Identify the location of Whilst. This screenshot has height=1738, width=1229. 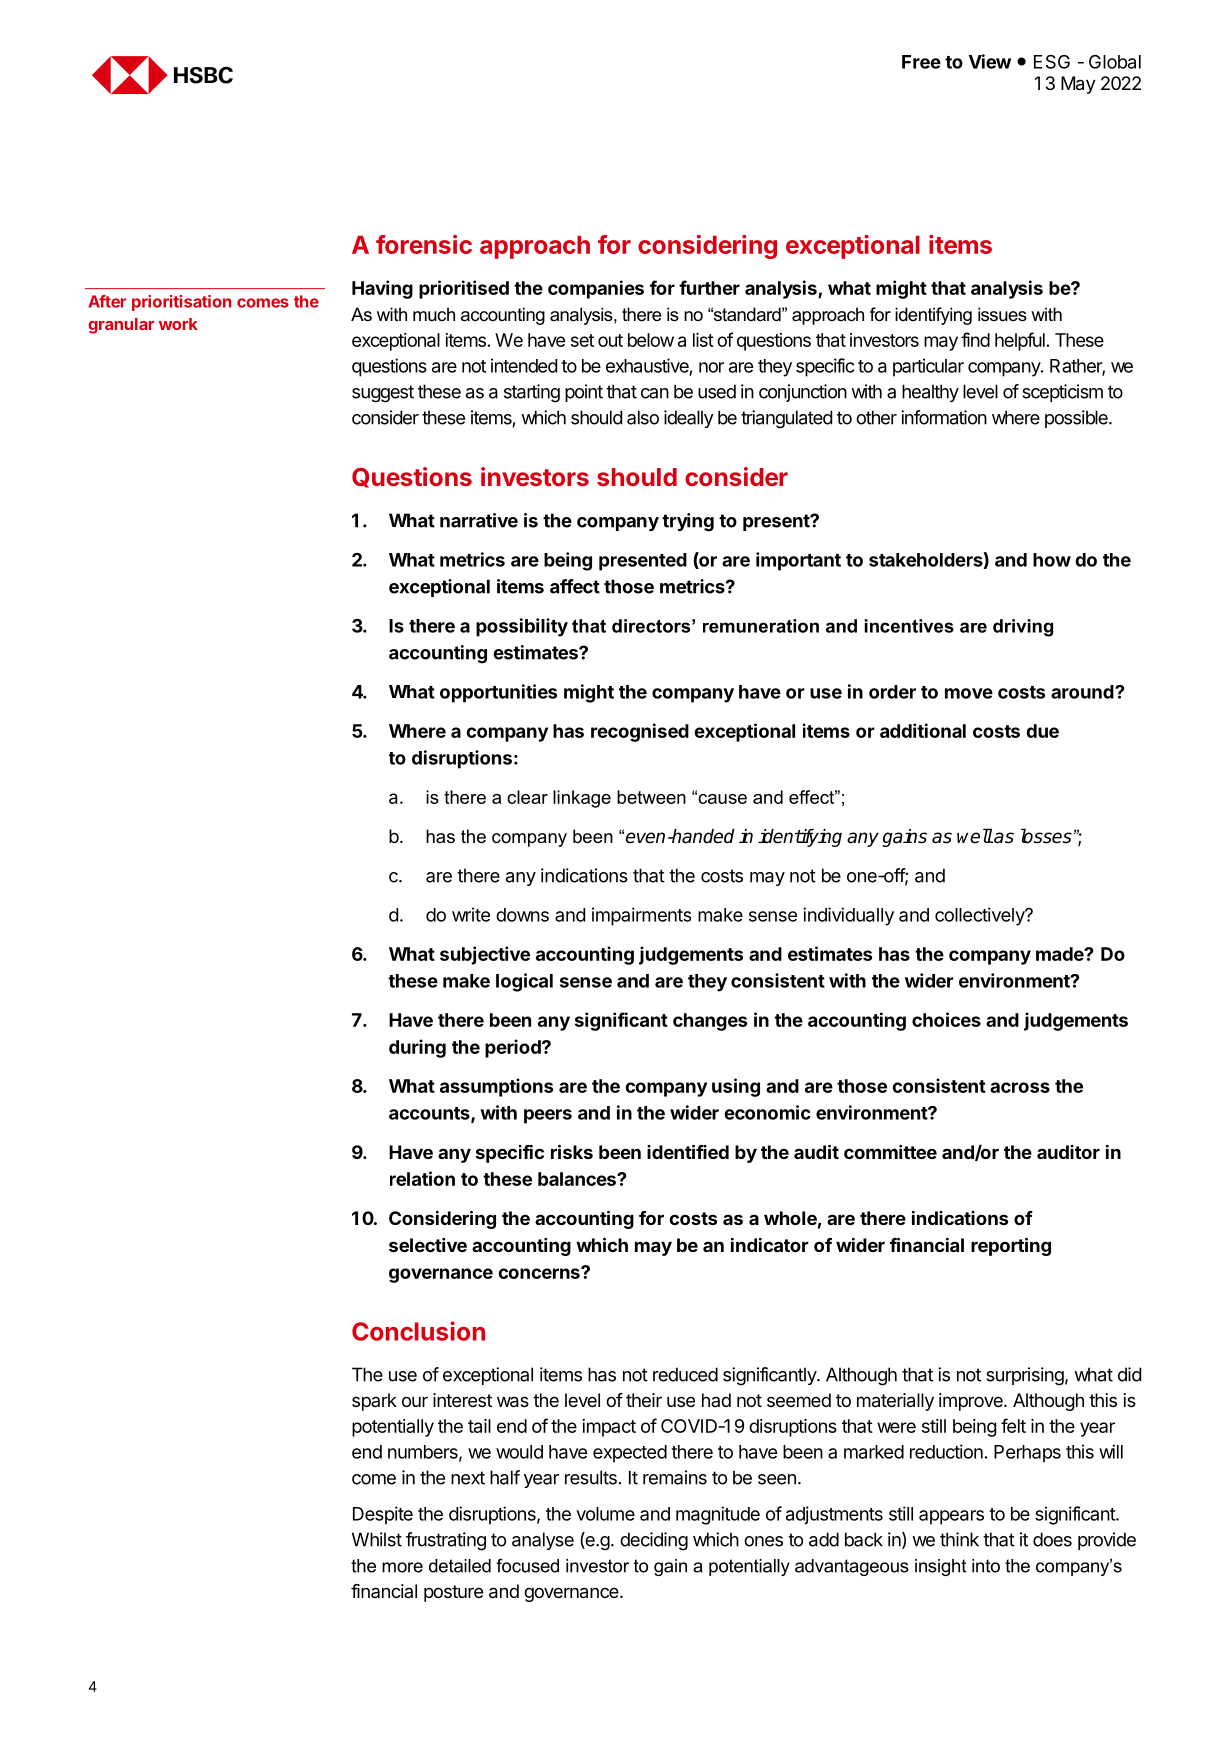
(377, 1539).
